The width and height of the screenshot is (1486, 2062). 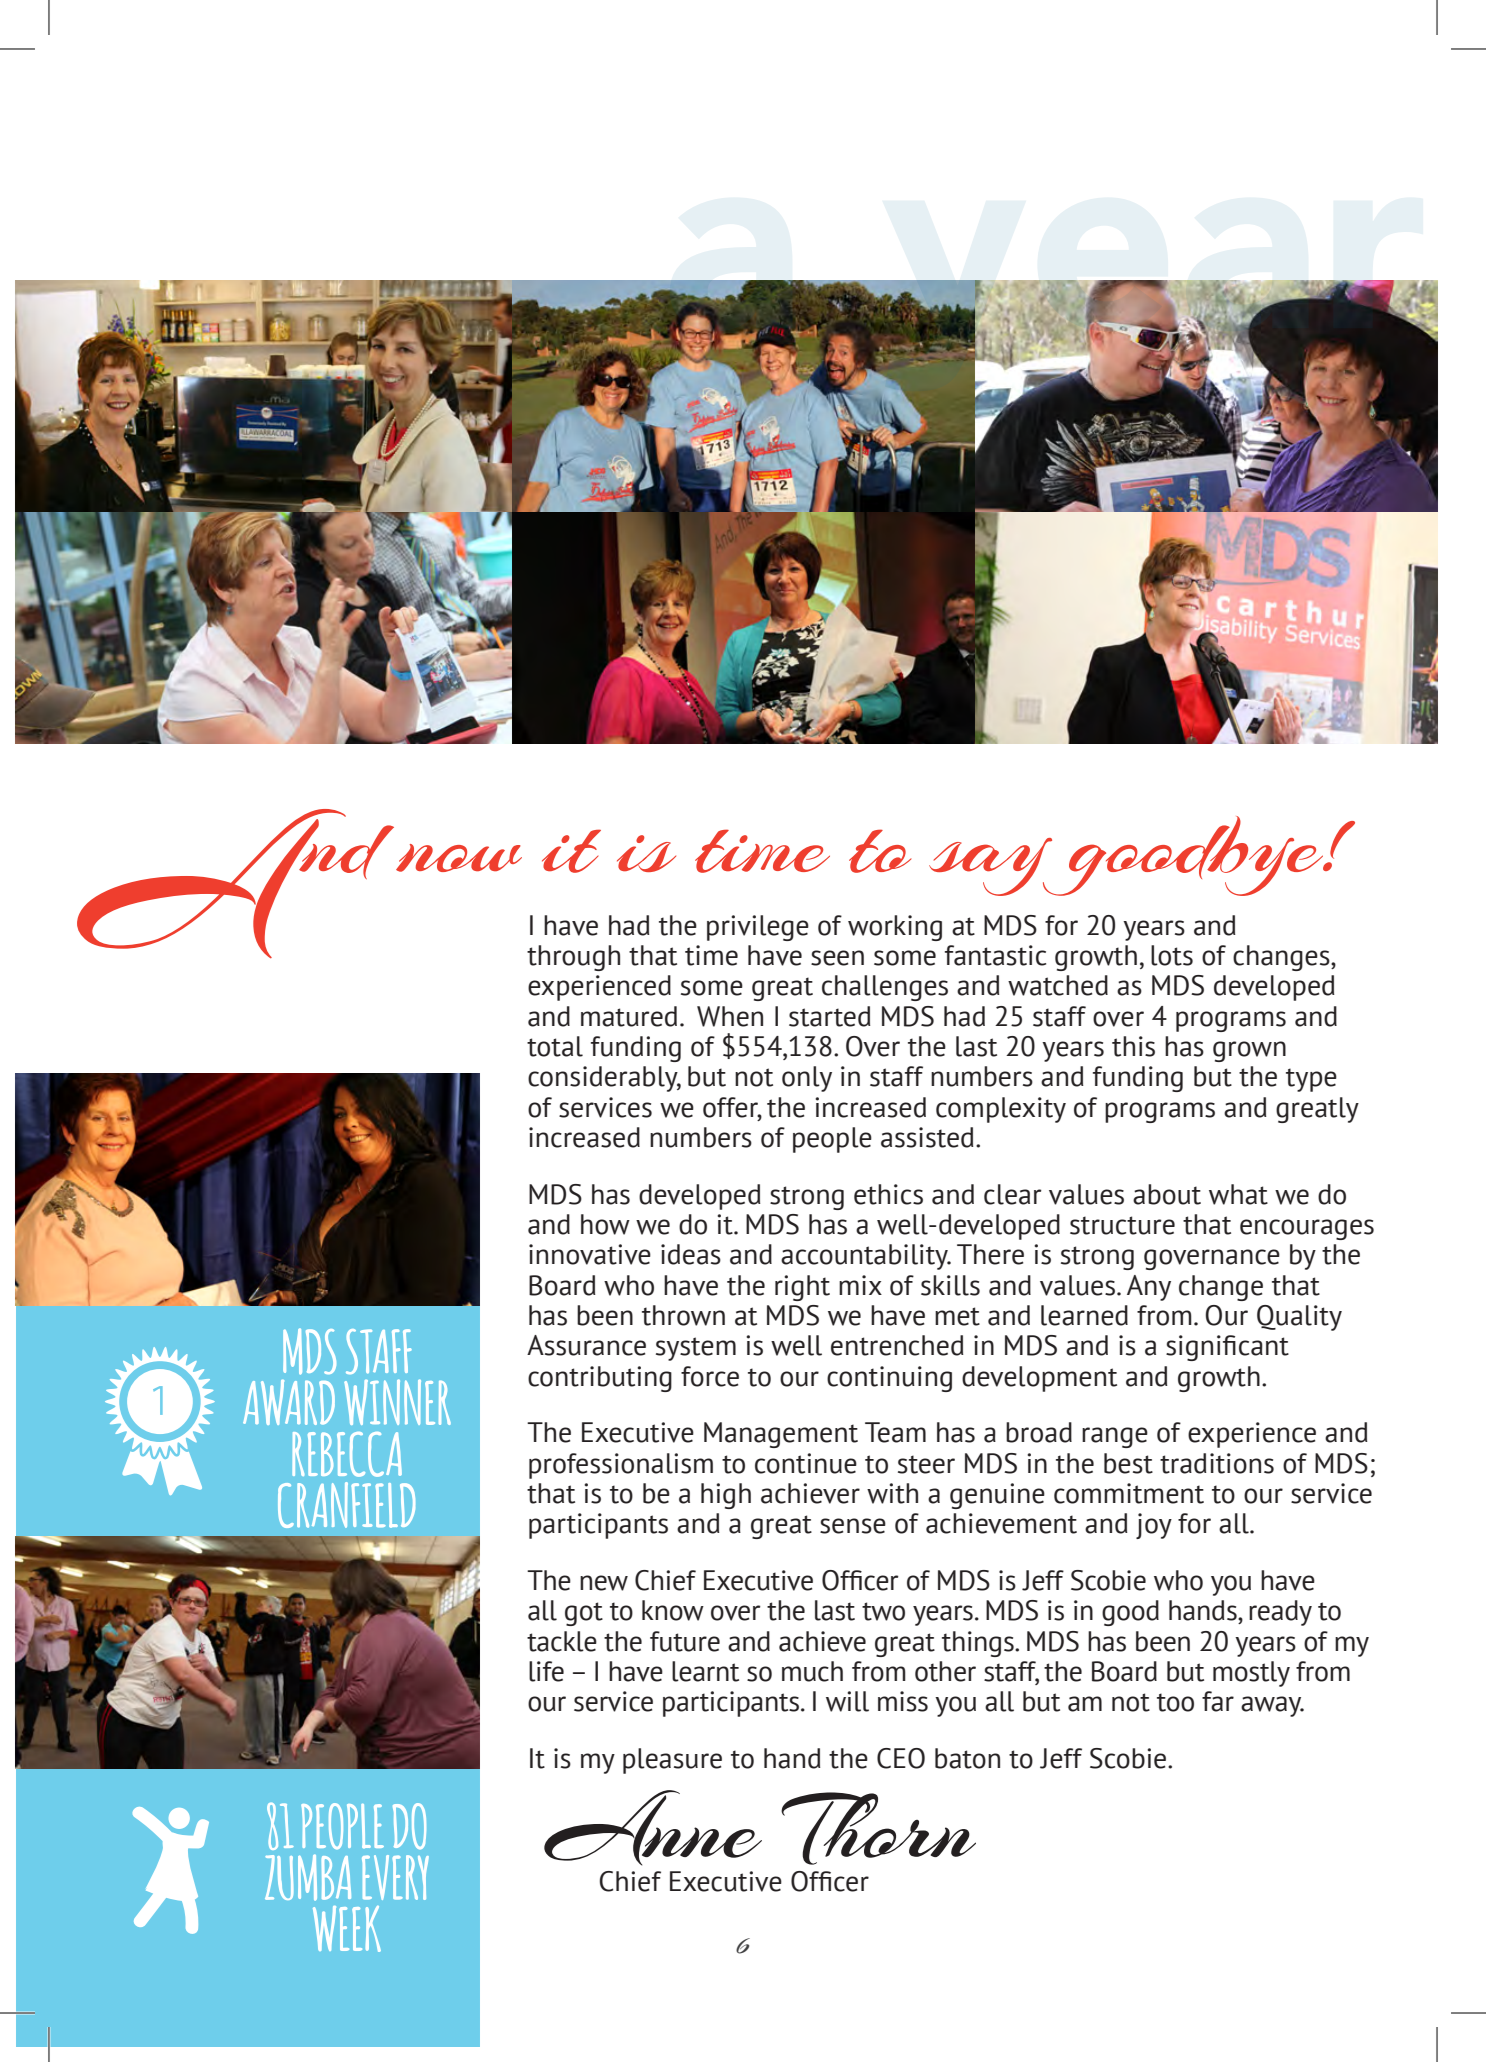 I want to click on about, so click(x=1167, y=1194).
